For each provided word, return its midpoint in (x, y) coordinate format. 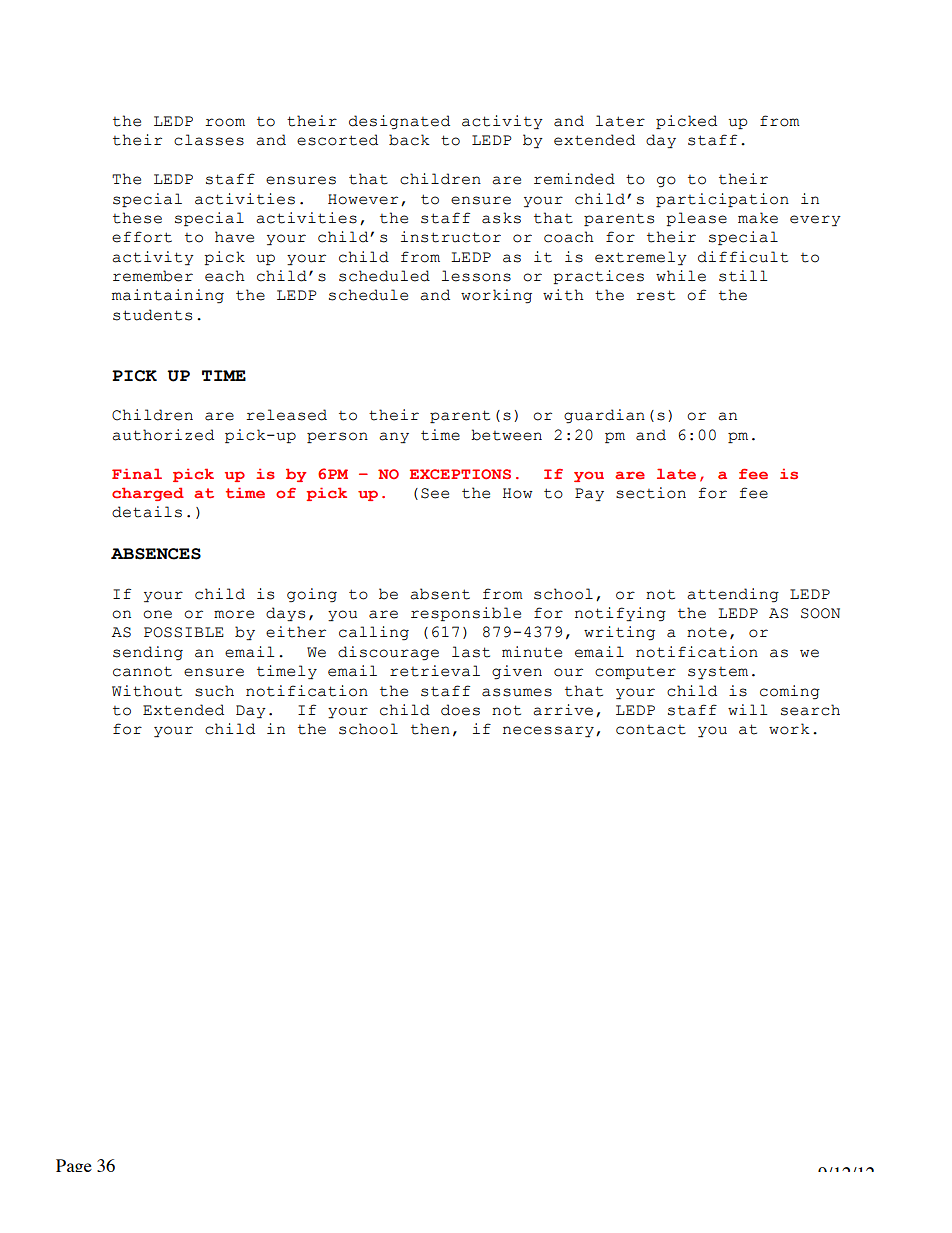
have (234, 237)
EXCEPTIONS (460, 474)
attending (733, 595)
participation (722, 200)
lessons (476, 276)
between (506, 435)
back (409, 140)
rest (655, 295)
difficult (743, 257)
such (214, 691)
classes (209, 140)
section (651, 493)
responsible (466, 614)
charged (148, 494)
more (234, 614)
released (286, 415)
